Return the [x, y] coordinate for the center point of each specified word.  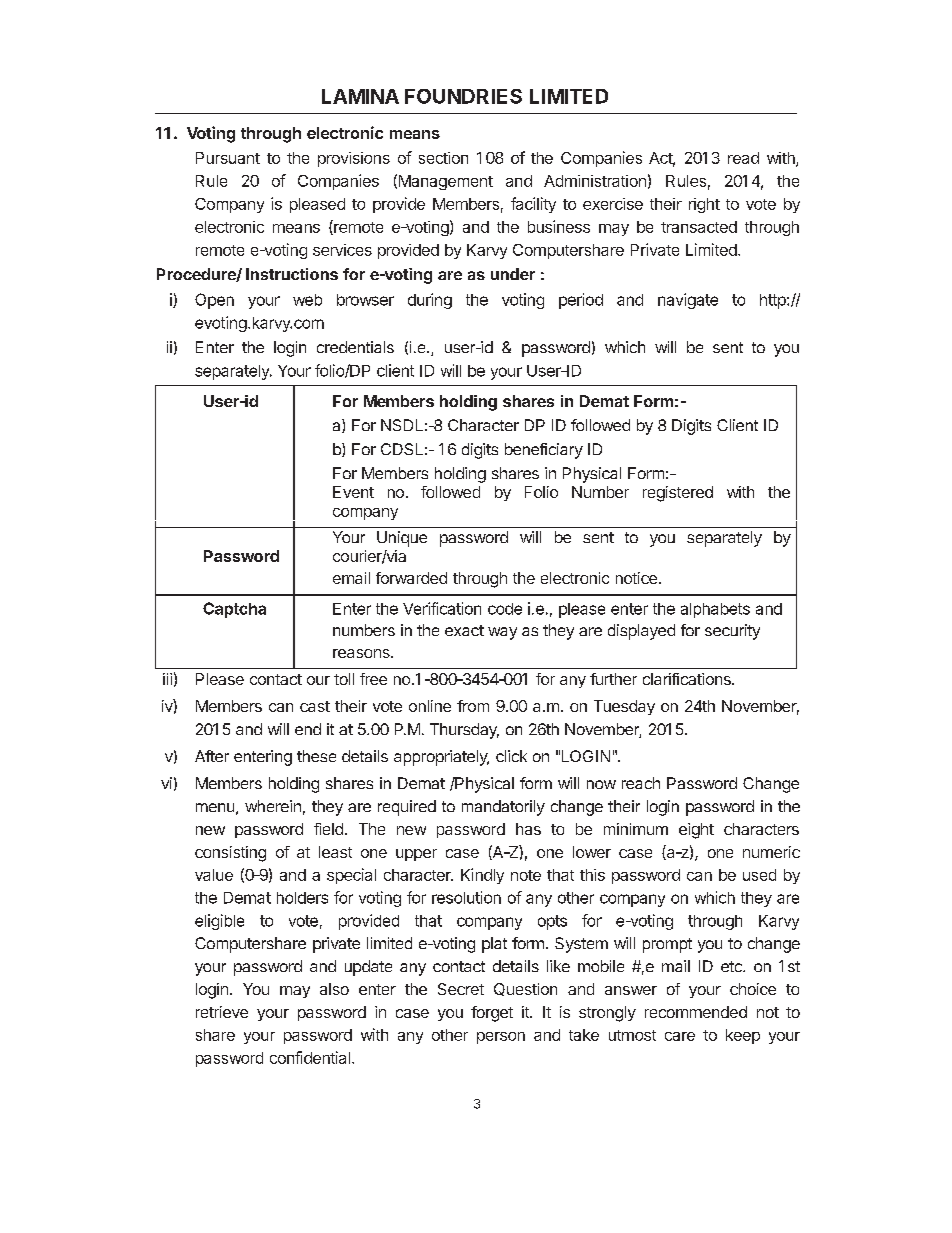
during [430, 301]
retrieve [222, 1012]
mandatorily [503, 808]
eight [696, 831]
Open [214, 301]
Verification [442, 608]
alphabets [715, 610]
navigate [688, 301]
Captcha [234, 610]
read [743, 158]
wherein [273, 806]
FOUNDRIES [463, 96]
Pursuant [228, 158]
